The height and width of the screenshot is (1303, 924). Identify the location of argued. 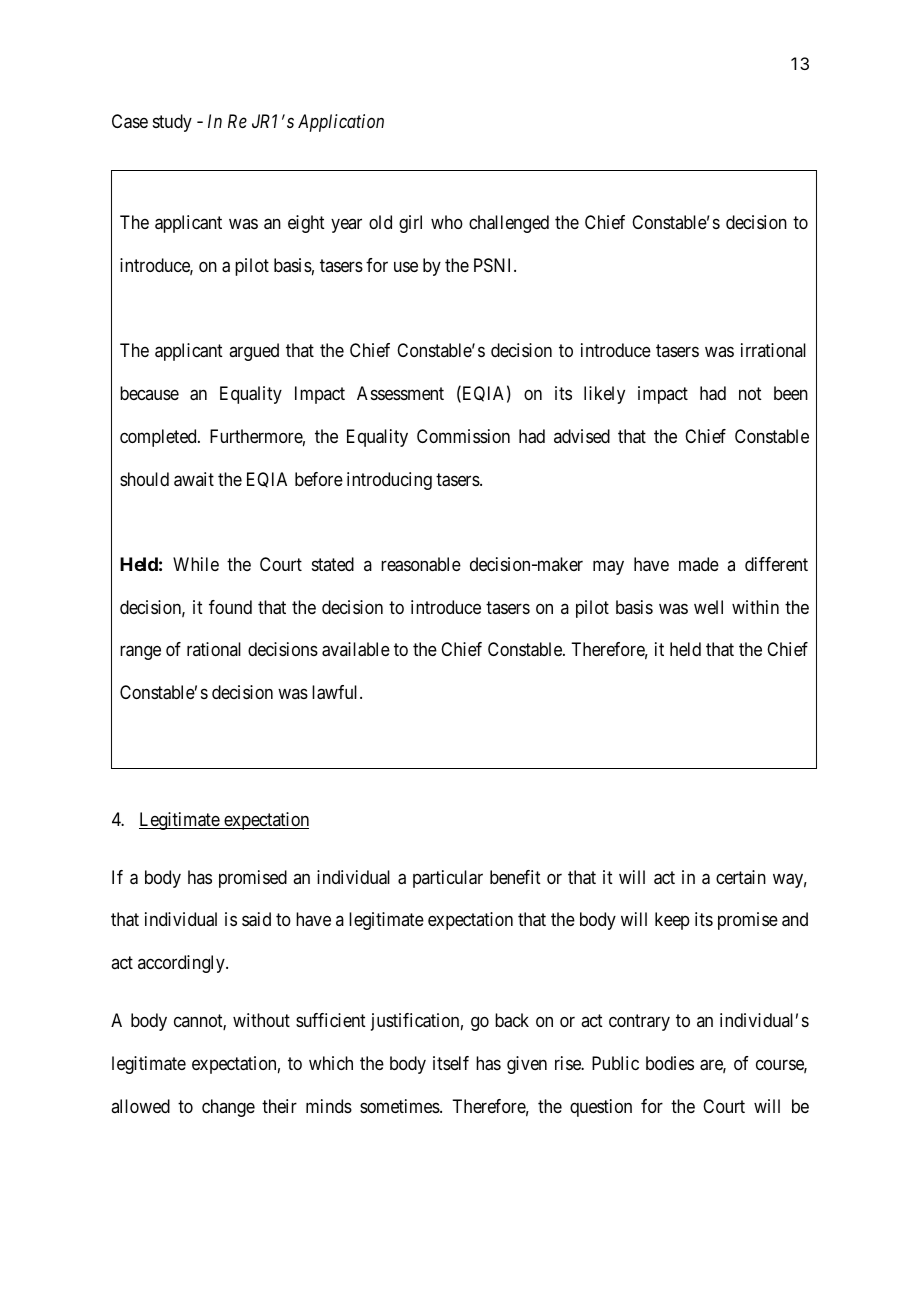
(254, 352).
